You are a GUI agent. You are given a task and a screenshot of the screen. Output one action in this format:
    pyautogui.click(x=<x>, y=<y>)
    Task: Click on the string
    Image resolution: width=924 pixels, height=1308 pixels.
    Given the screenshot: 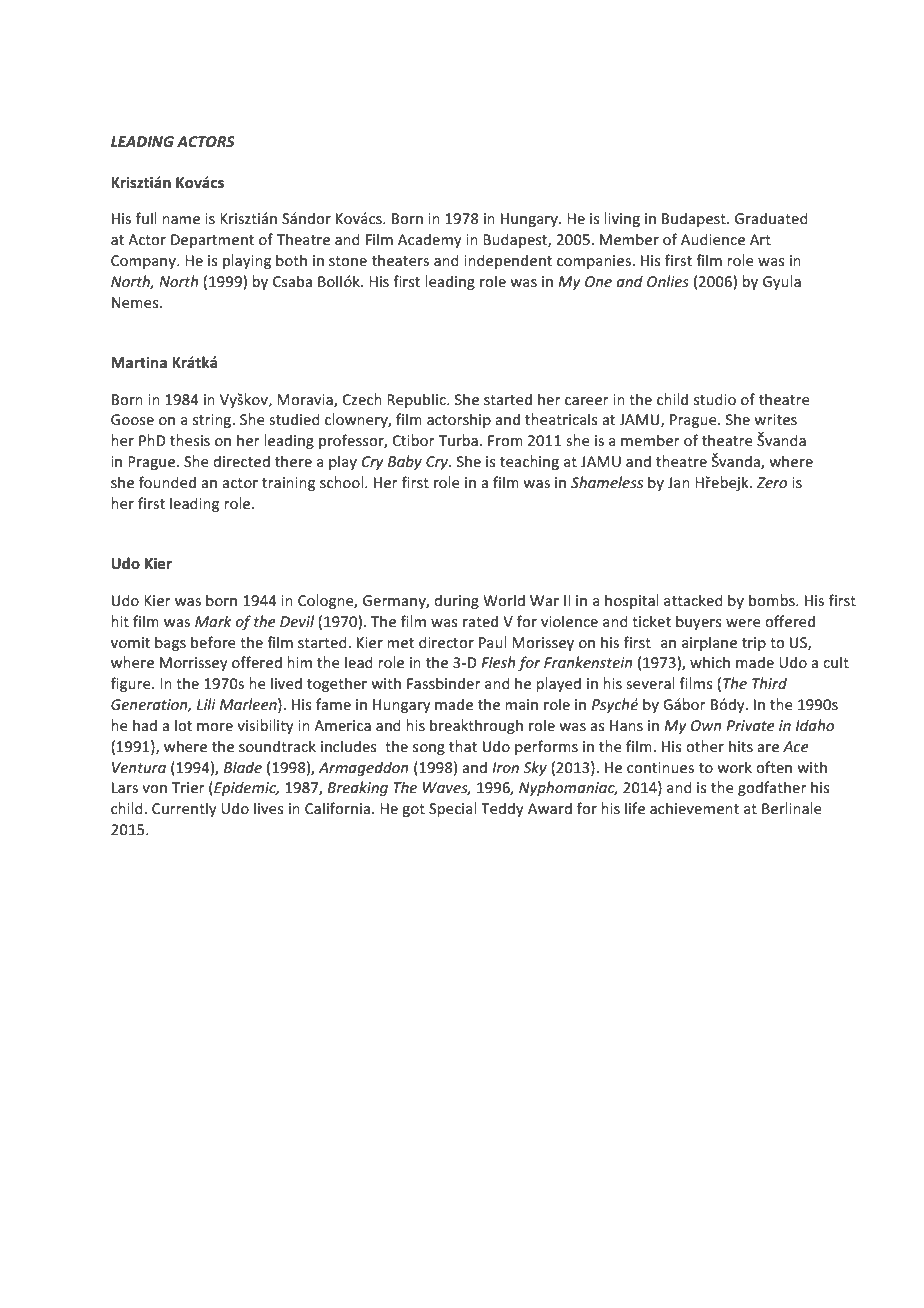 What is the action you would take?
    pyautogui.click(x=213, y=421)
